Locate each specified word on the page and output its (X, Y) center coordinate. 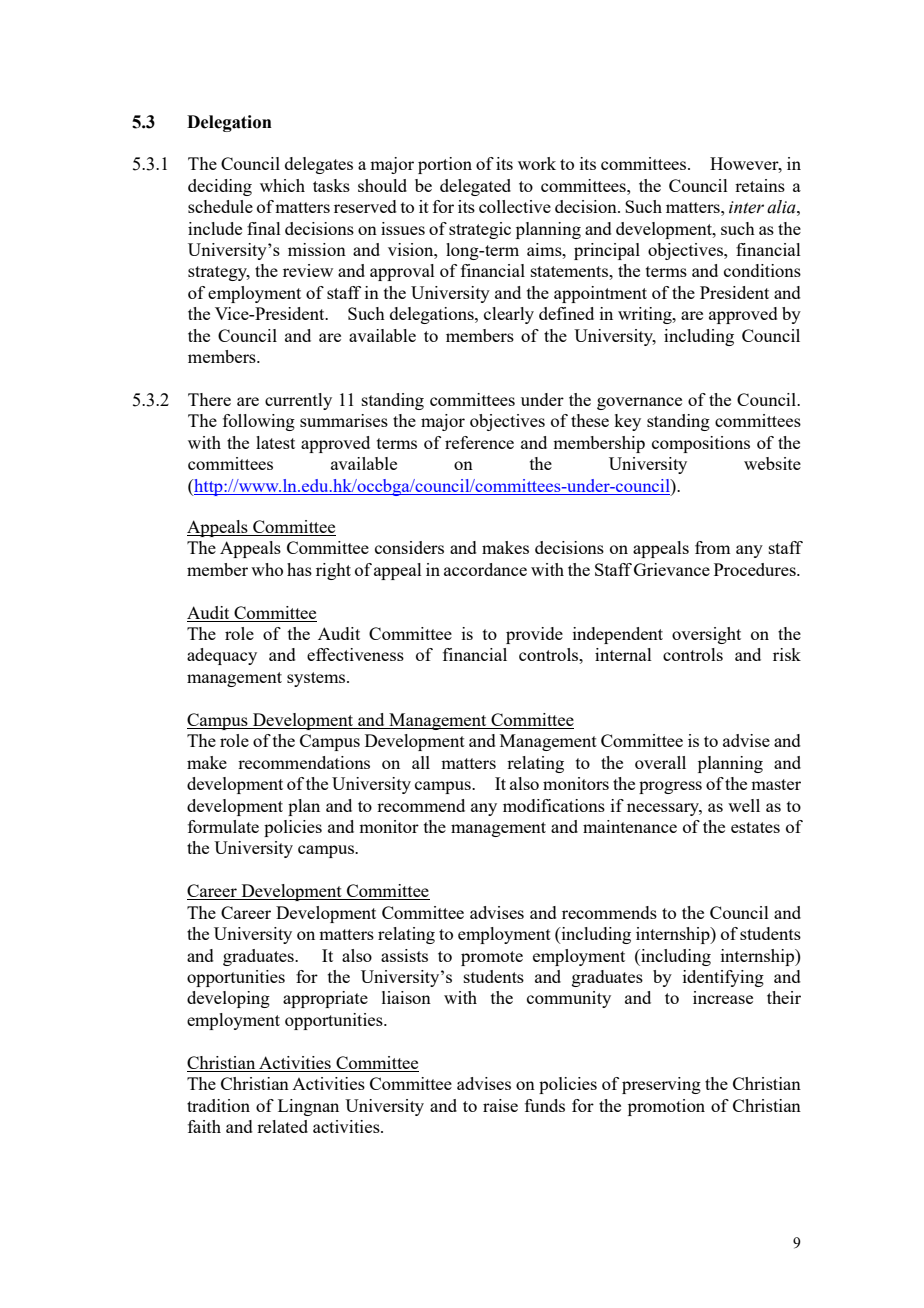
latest (275, 442)
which (282, 185)
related (282, 1126)
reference (479, 442)
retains (760, 185)
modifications (554, 805)
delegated (475, 187)
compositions (701, 444)
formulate (223, 826)
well (744, 805)
